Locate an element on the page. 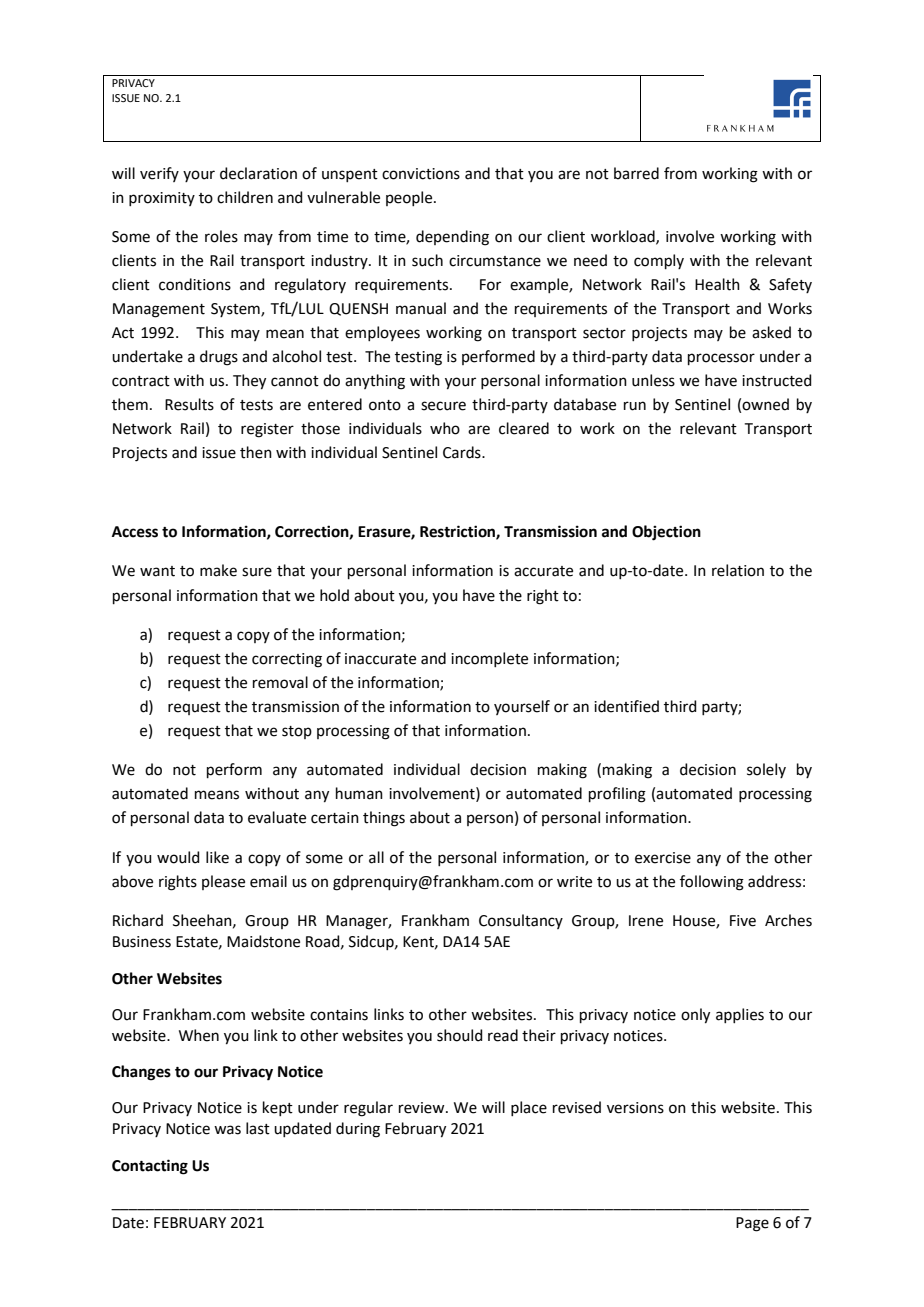 This image has width=924, height=1307. review is located at coordinates (423, 1108).
